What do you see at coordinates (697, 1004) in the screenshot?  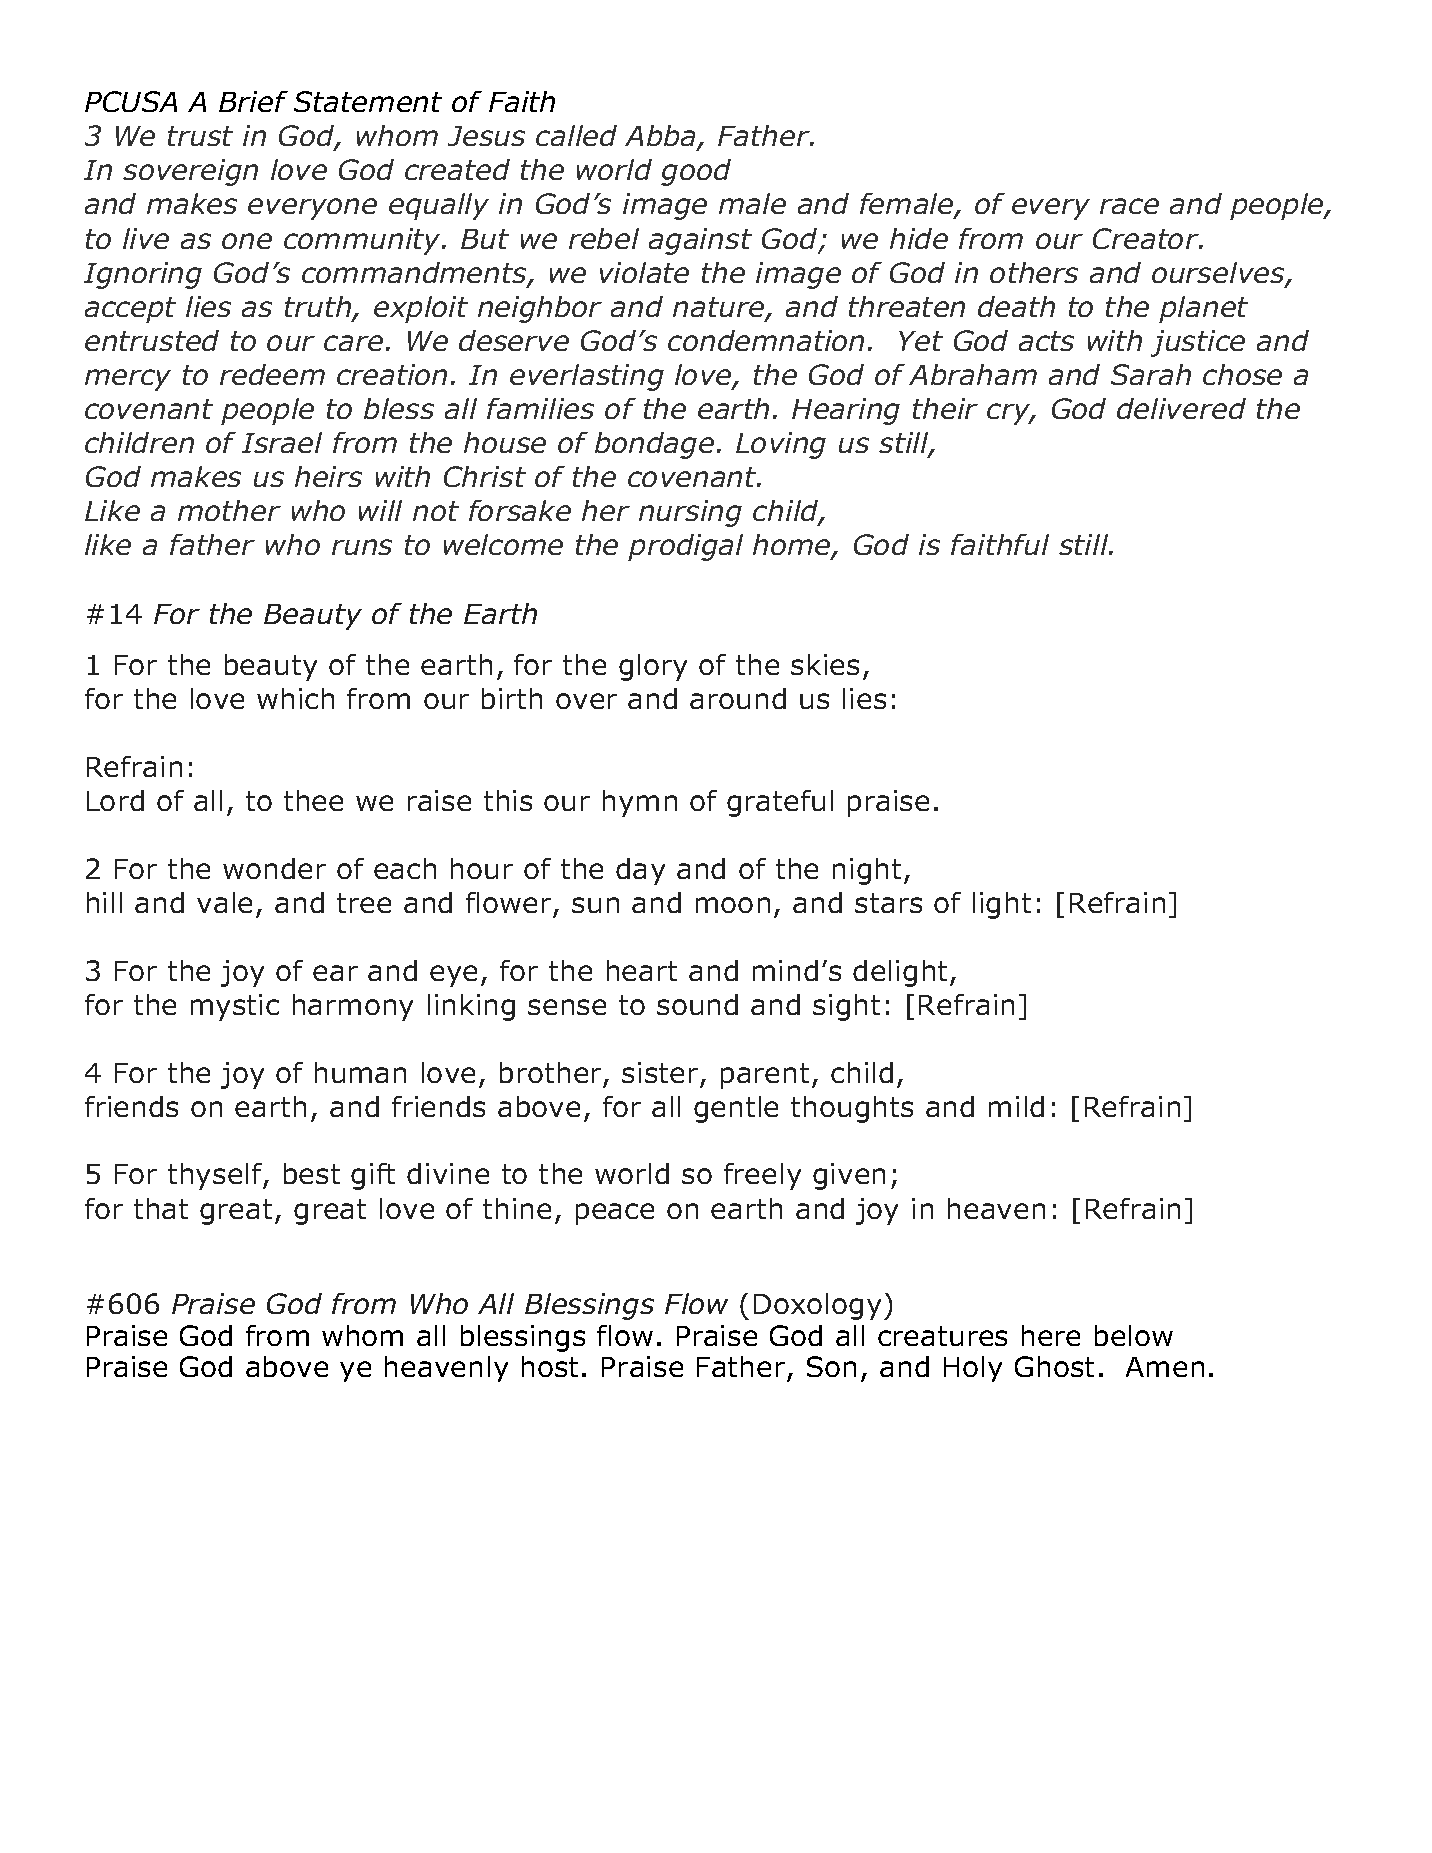 I see `sound` at bounding box center [697, 1004].
